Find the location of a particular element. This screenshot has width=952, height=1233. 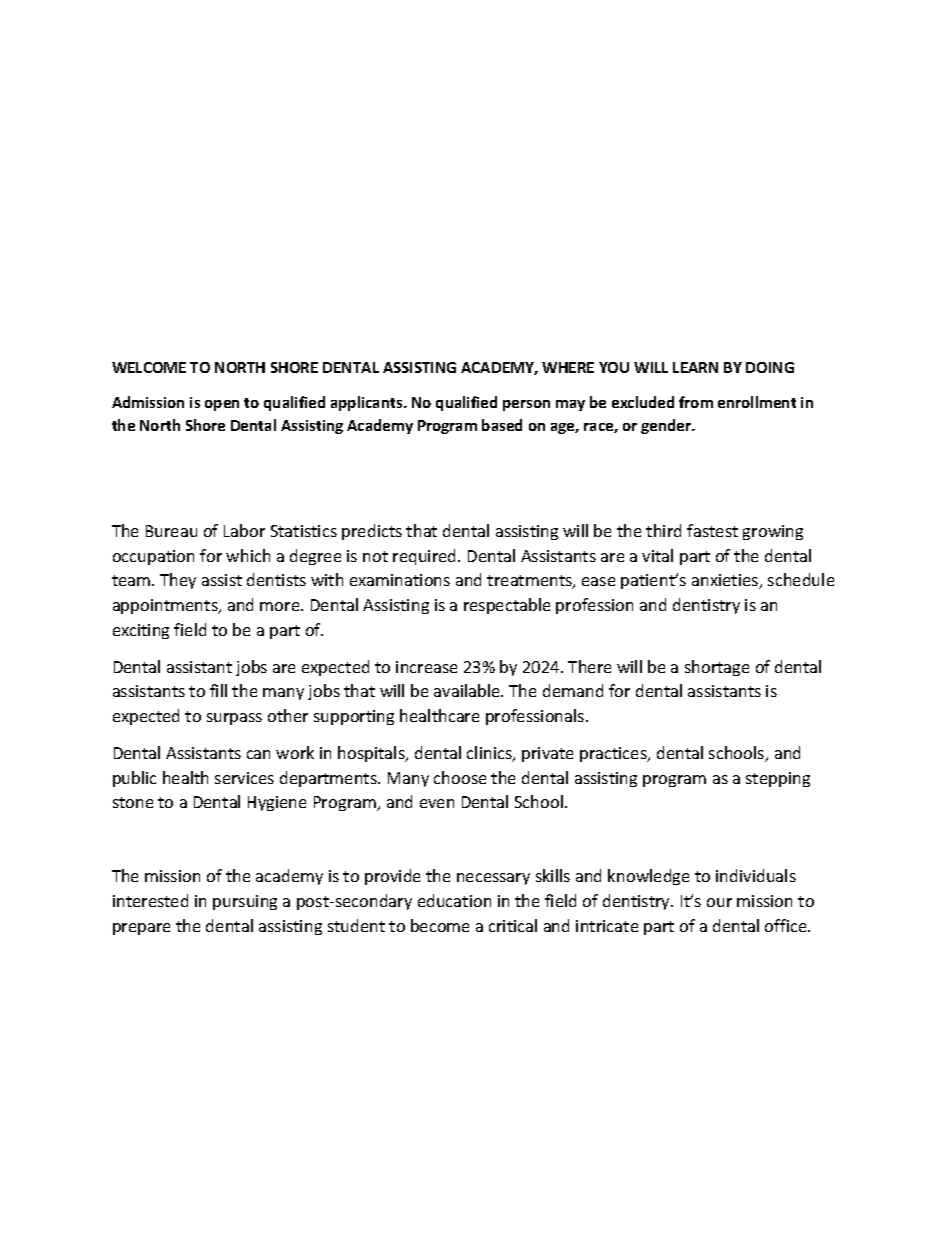

LEARN is located at coordinates (695, 367).
